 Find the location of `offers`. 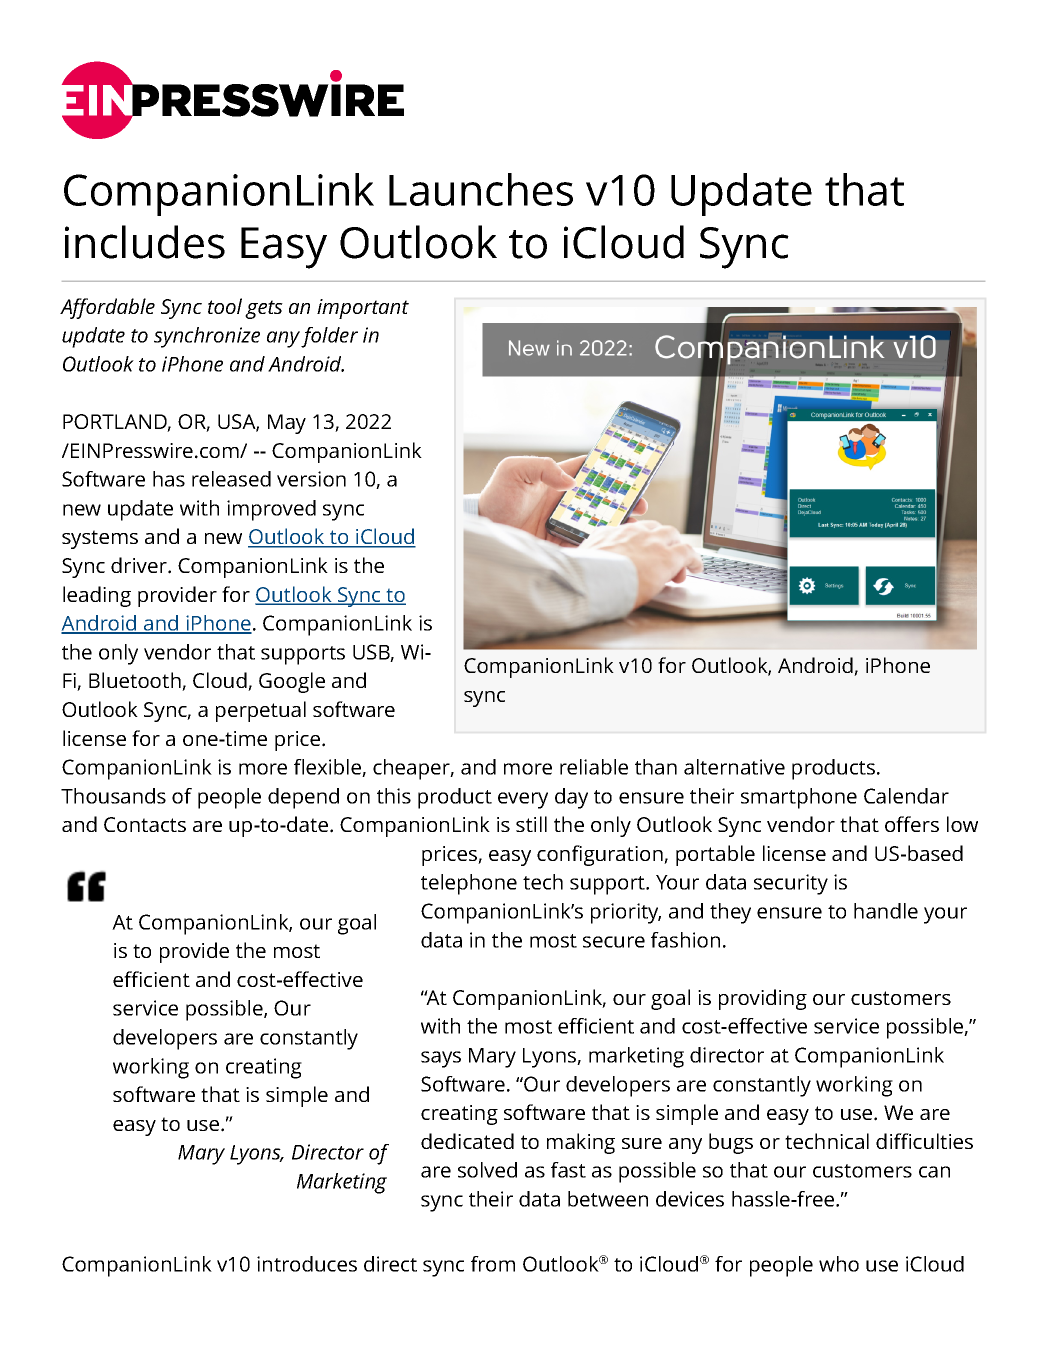

offers is located at coordinates (912, 824).
